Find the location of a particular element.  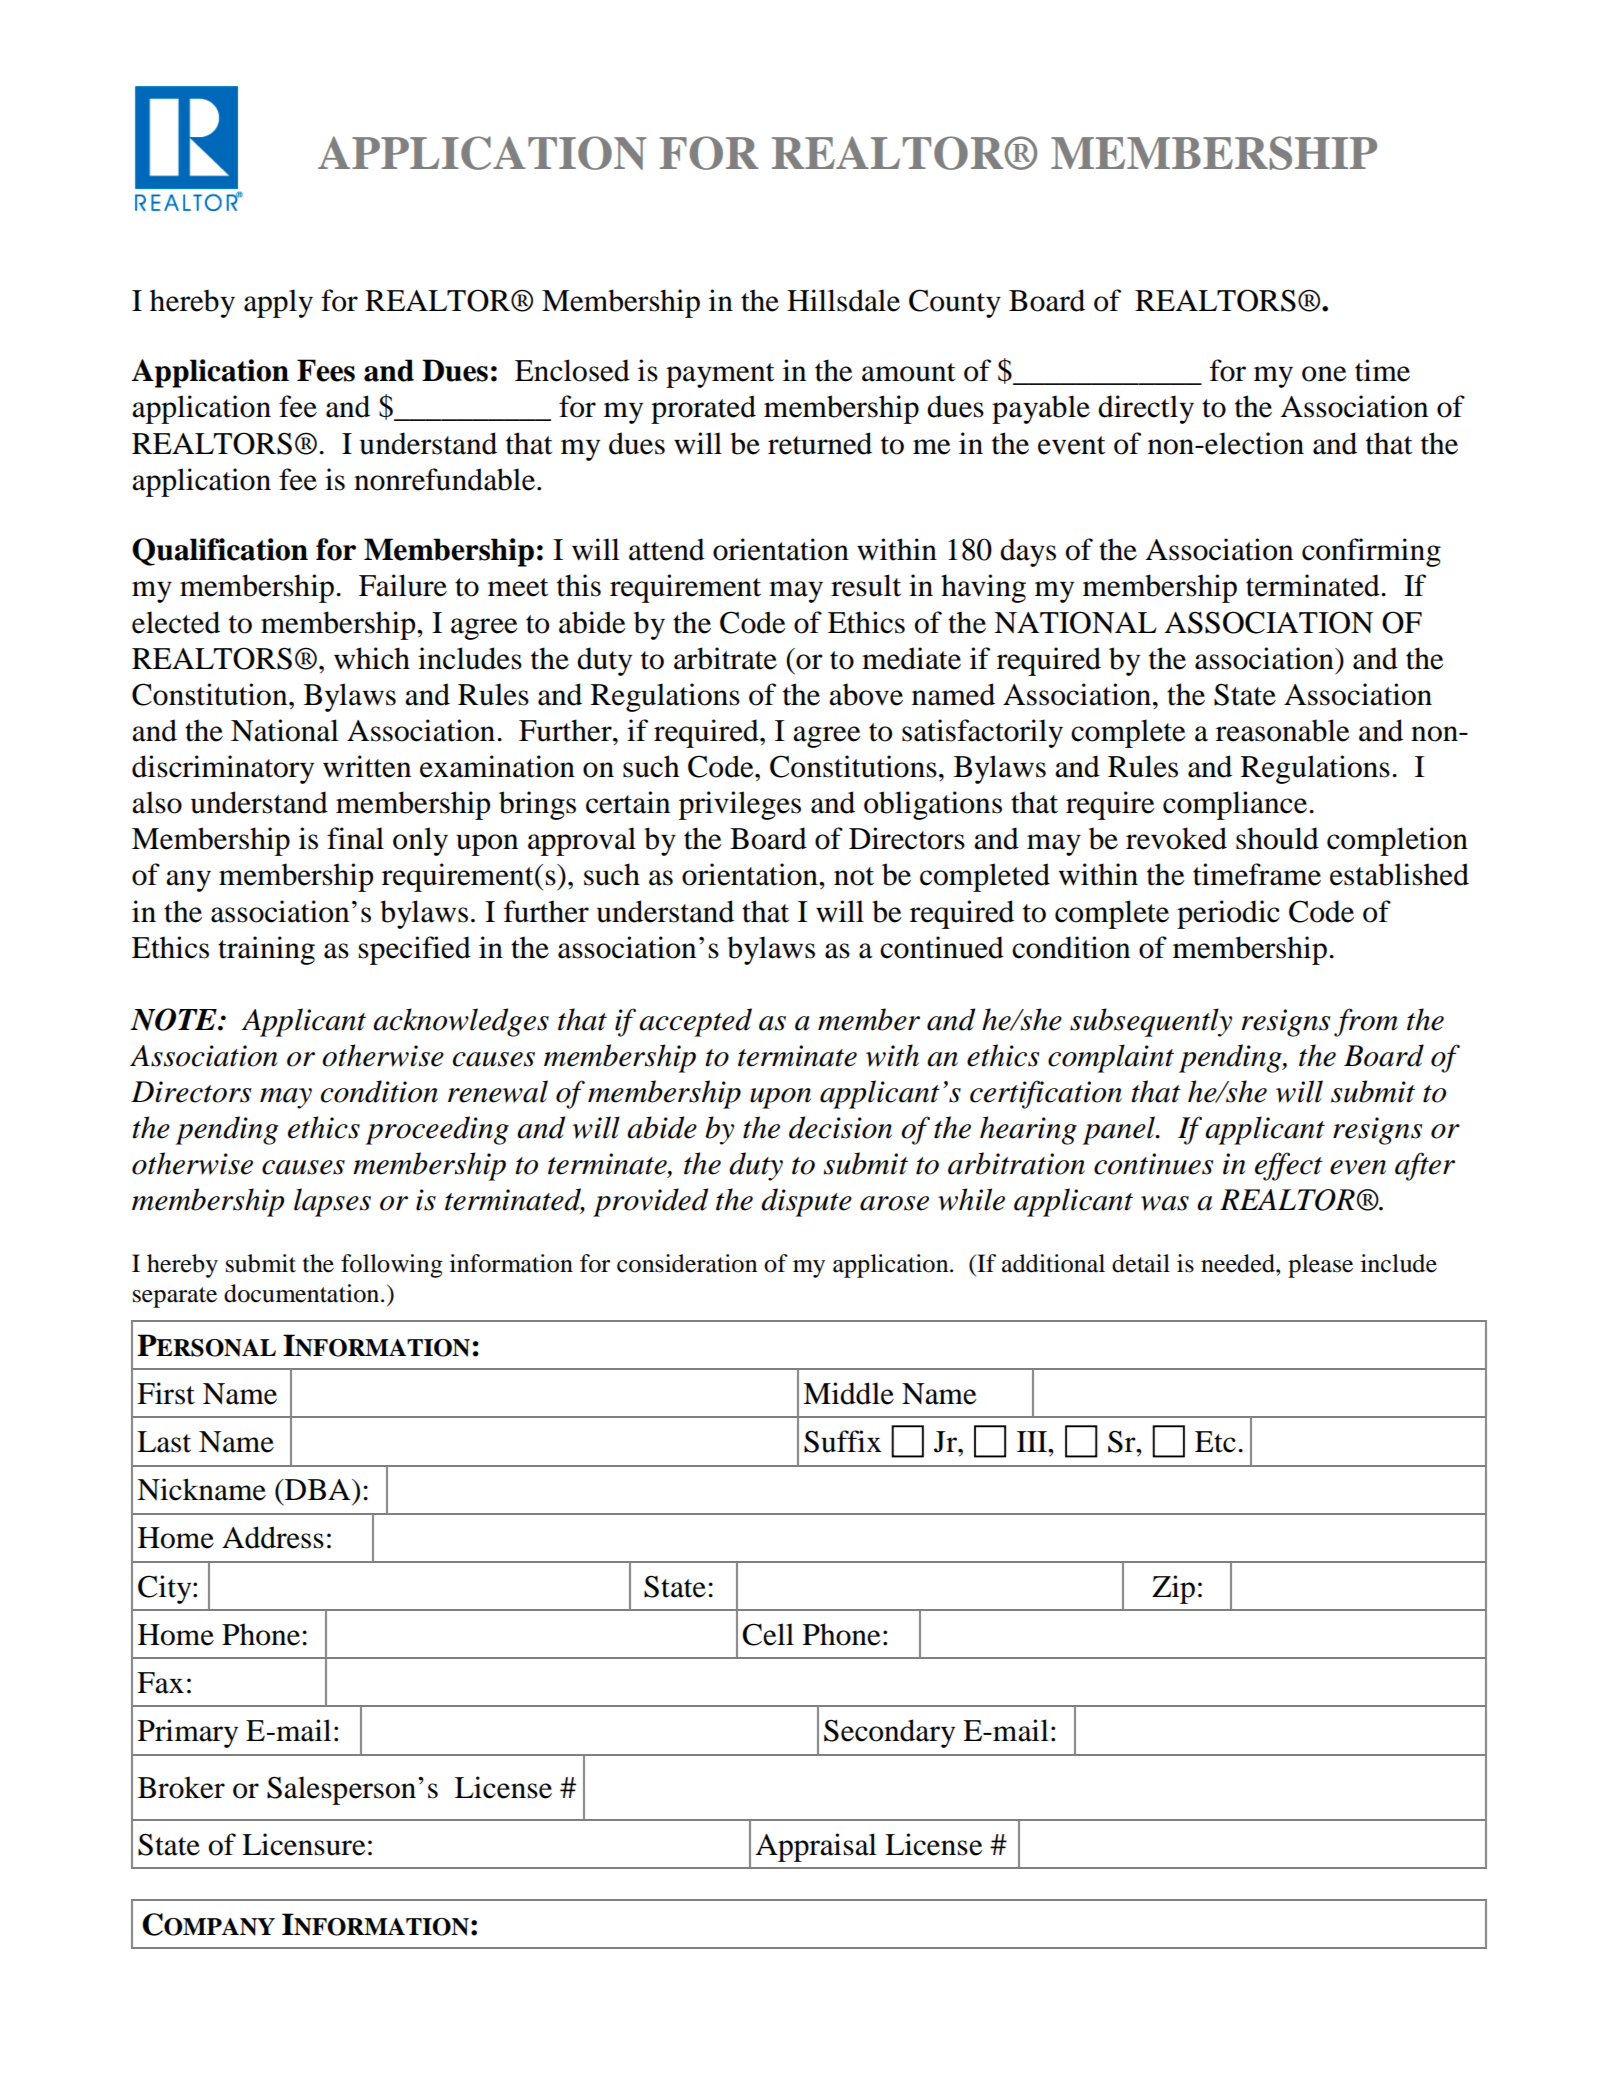

payment is located at coordinates (720, 375).
